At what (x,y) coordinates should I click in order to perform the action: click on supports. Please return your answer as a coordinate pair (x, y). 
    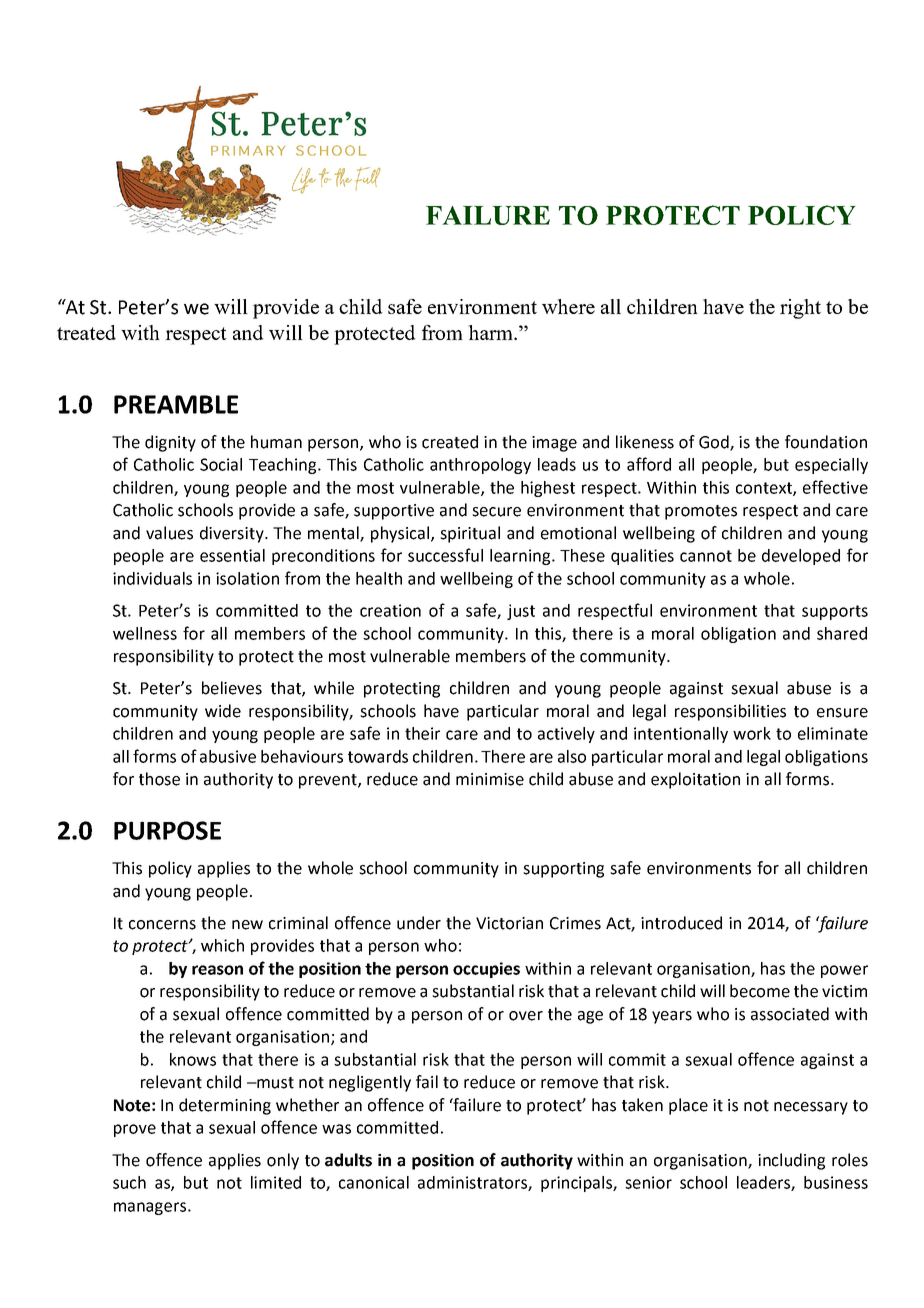
    Looking at the image, I should click on (835, 612).
